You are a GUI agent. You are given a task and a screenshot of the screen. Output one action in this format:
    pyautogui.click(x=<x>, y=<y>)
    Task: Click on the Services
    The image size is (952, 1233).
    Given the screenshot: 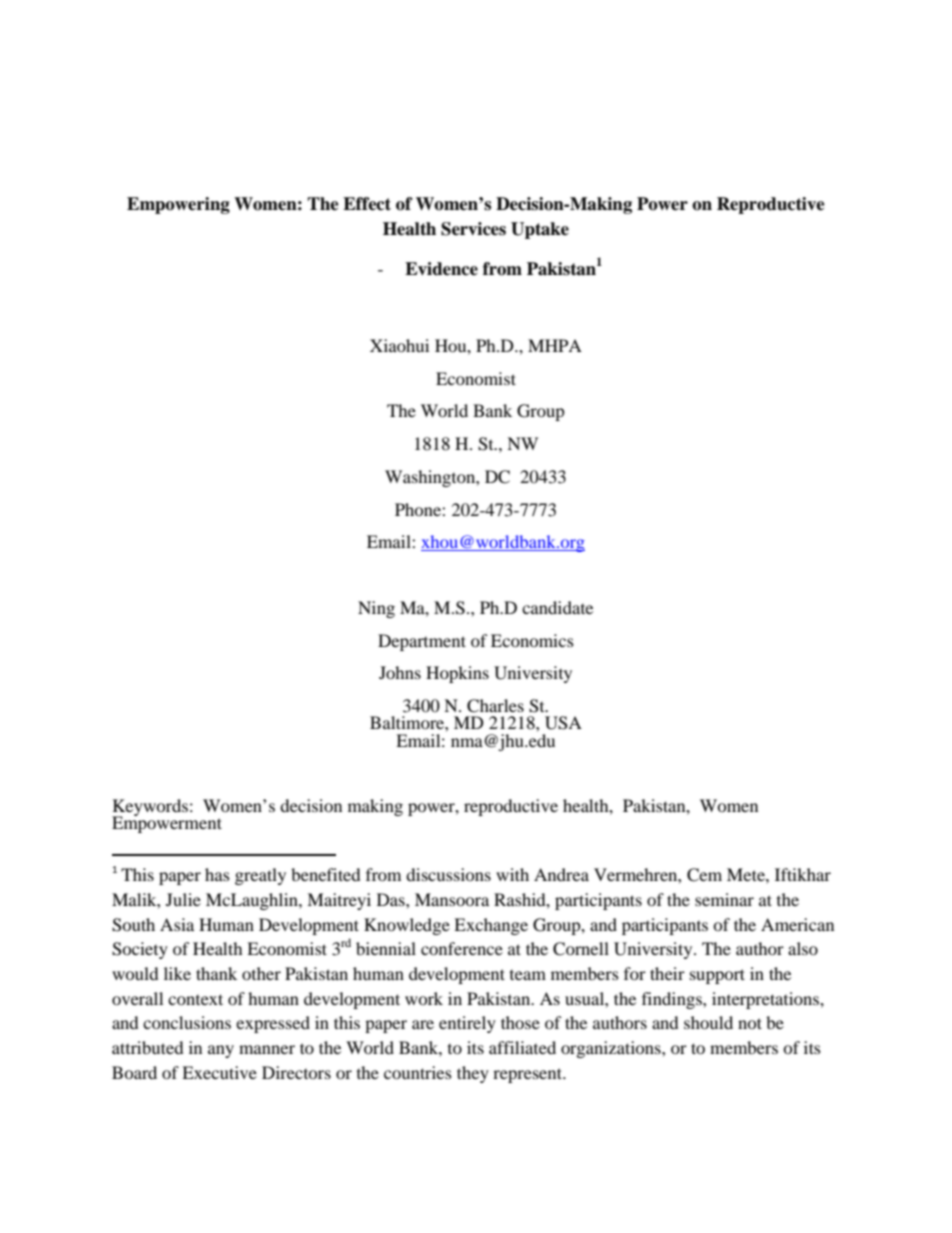 What is the action you would take?
    pyautogui.click(x=473, y=229)
